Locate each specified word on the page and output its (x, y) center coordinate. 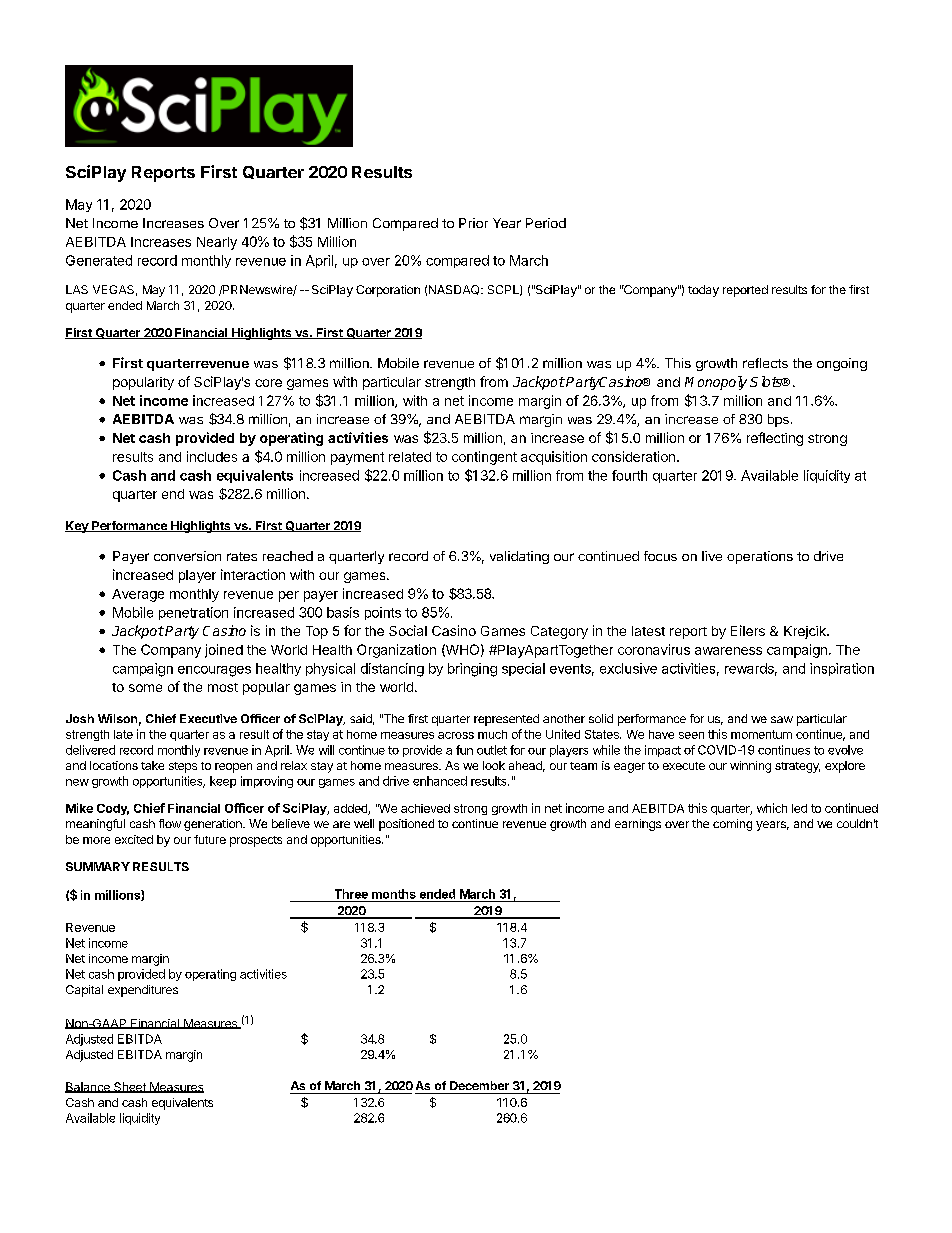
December (479, 1085)
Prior (473, 223)
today (703, 291)
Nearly (217, 243)
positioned (406, 825)
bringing (472, 670)
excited (134, 839)
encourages (214, 671)
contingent (484, 458)
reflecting (775, 439)
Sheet (130, 1087)
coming (732, 825)
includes (212, 456)
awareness (728, 651)
